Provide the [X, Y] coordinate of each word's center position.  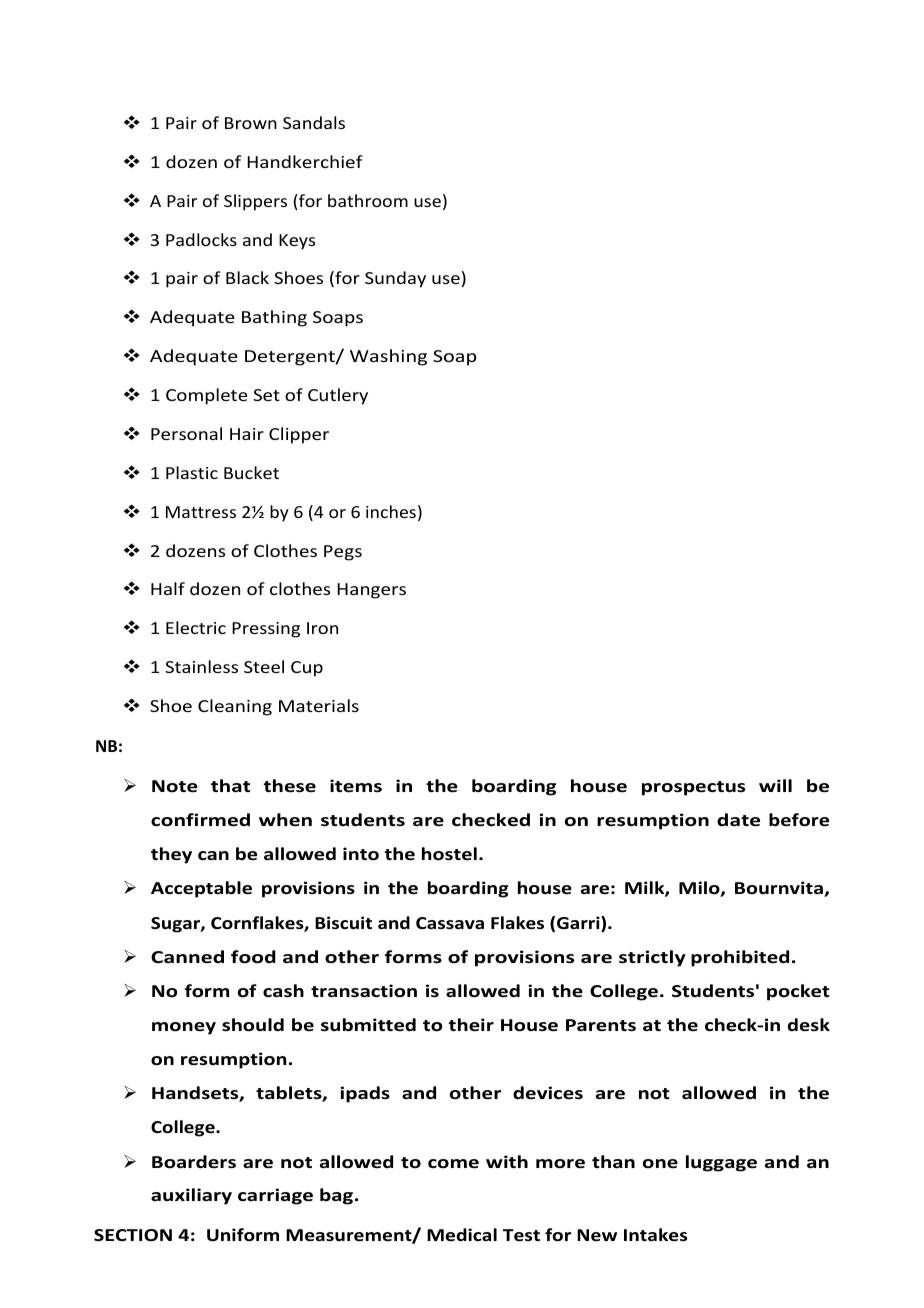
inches [391, 511]
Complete [206, 396]
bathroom [368, 200]
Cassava [450, 923]
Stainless [201, 666]
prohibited [740, 958]
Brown [251, 123]
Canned [187, 957]
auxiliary [191, 1196]
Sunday [395, 279]
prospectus [694, 788]
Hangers [371, 591]
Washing [388, 357]
